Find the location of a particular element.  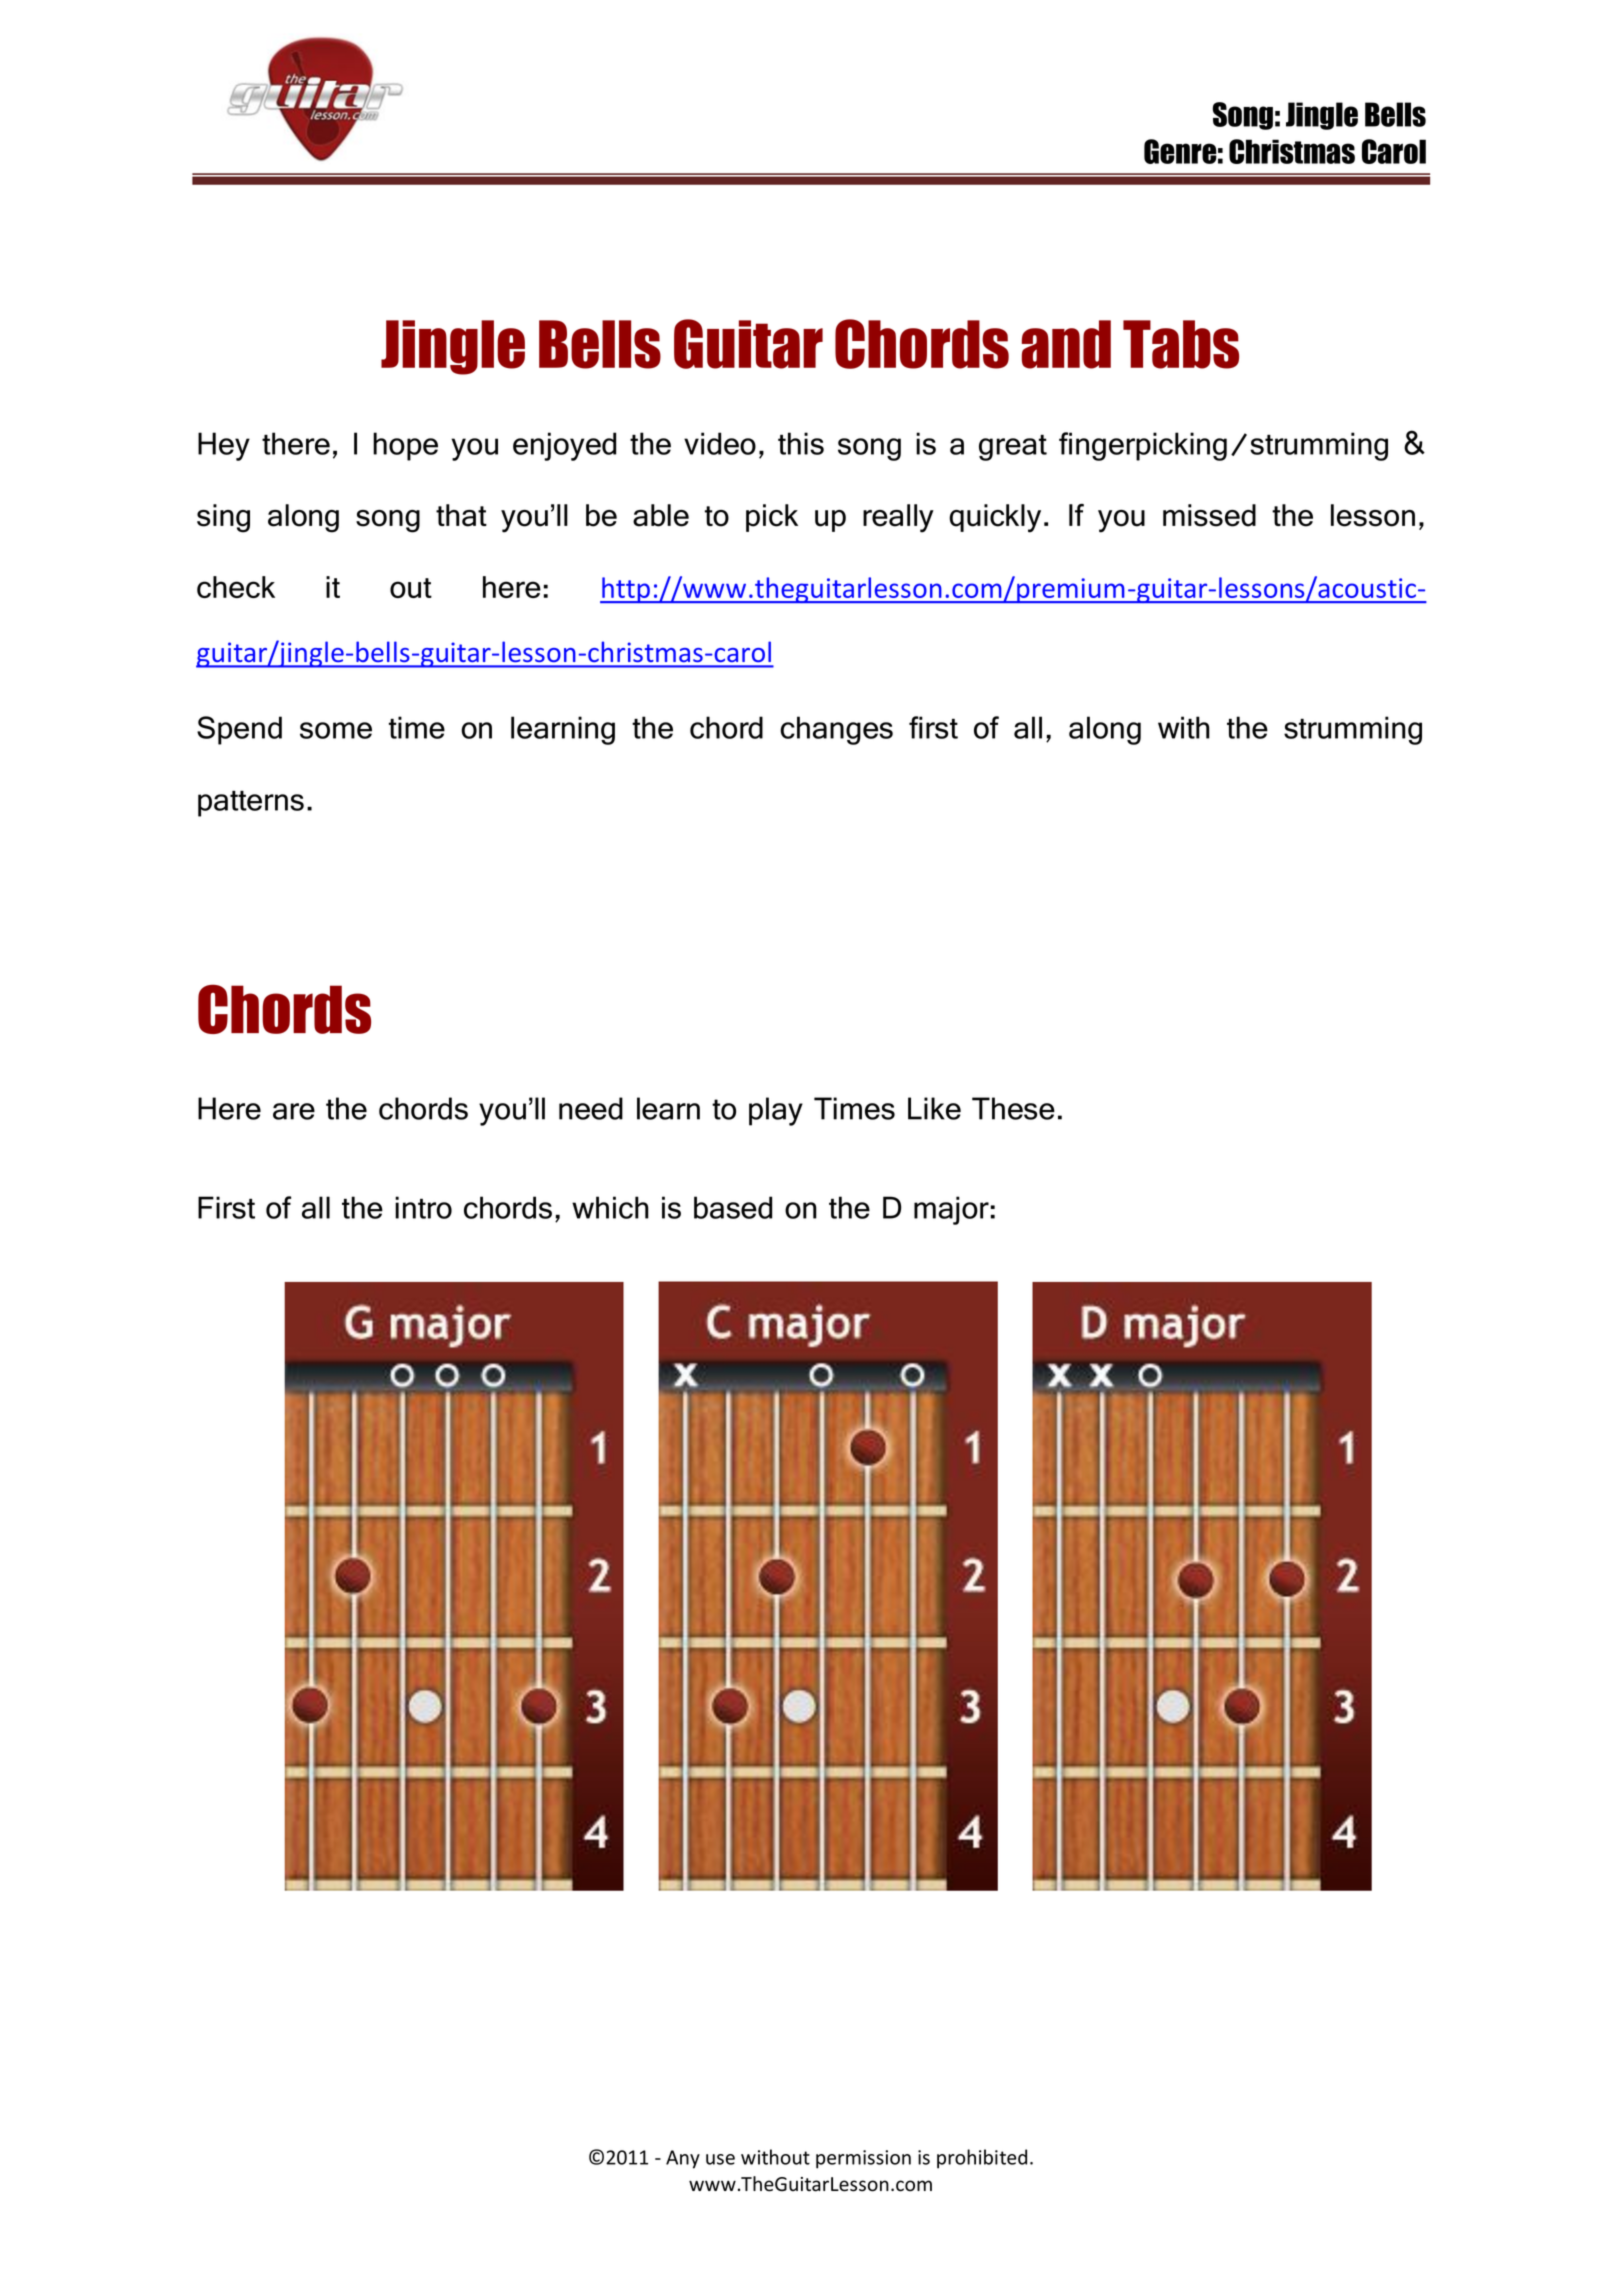

based is located at coordinates (733, 1207).
